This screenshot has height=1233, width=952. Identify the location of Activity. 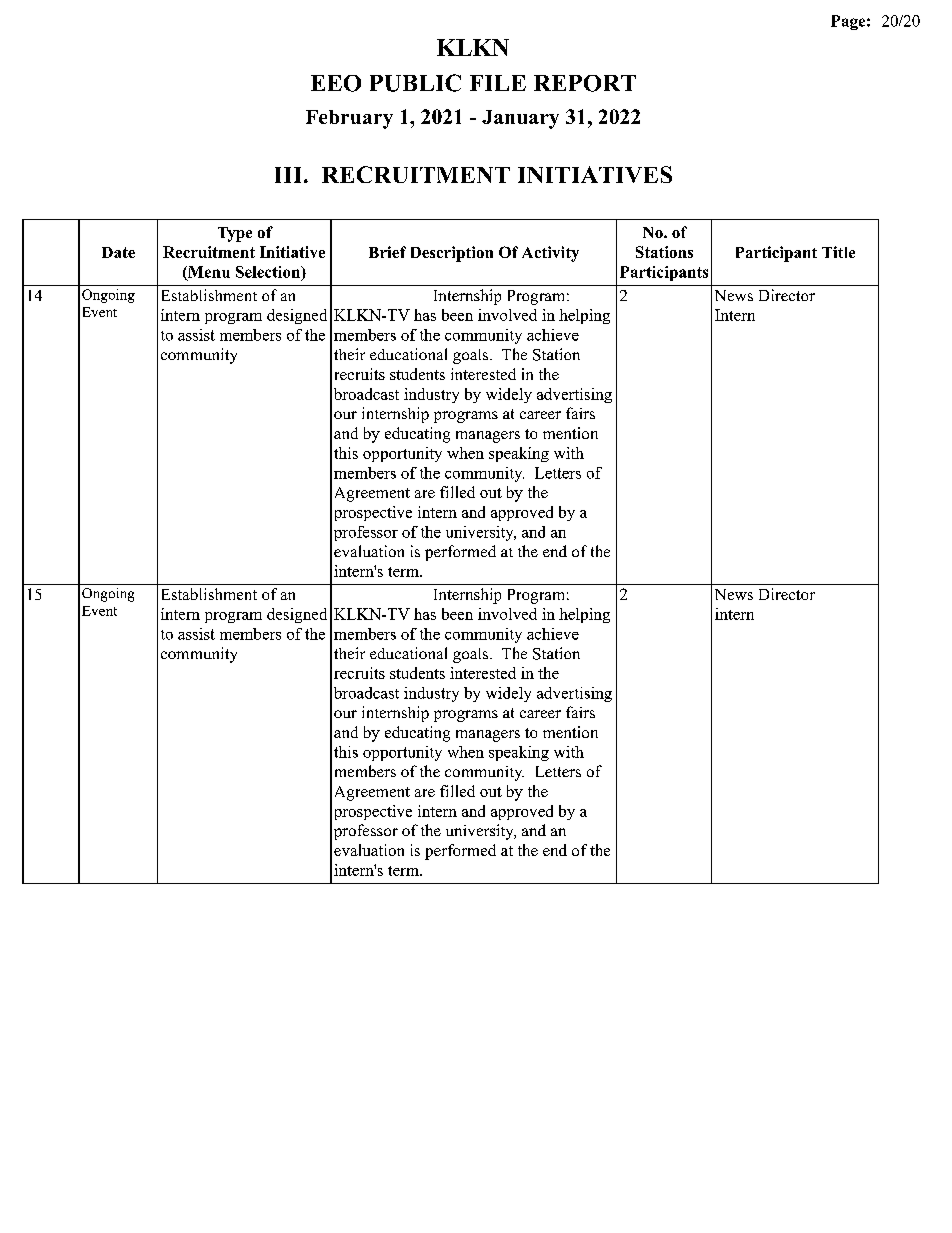
(550, 254).
